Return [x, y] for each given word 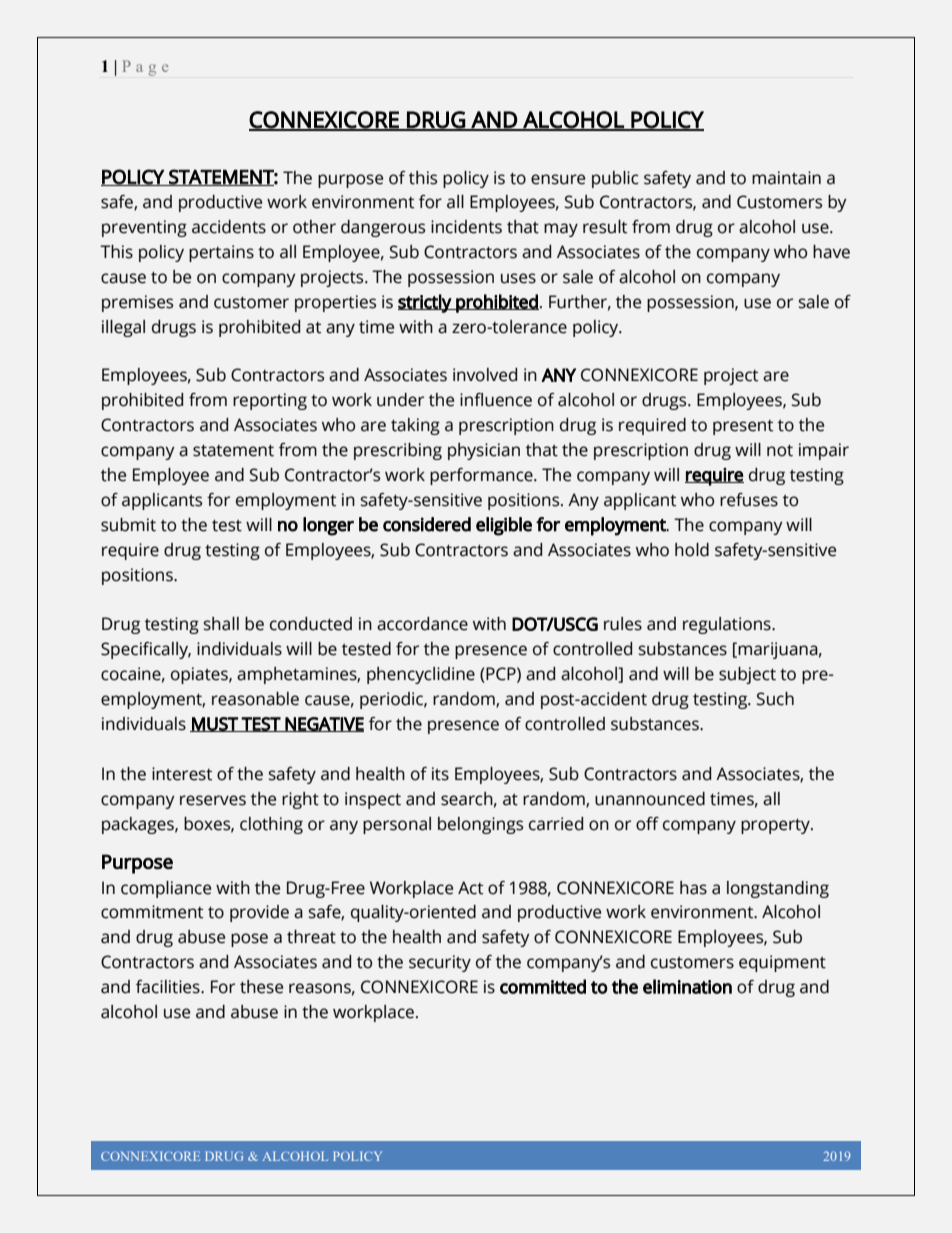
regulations [728, 625]
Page [146, 68]
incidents [466, 227]
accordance [422, 624]
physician [484, 451]
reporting [270, 401]
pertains [221, 253]
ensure [558, 179]
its [440, 774]
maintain [786, 178]
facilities [169, 987]
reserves [213, 800]
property [776, 826]
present [743, 427]
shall [221, 624]
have [831, 252]
